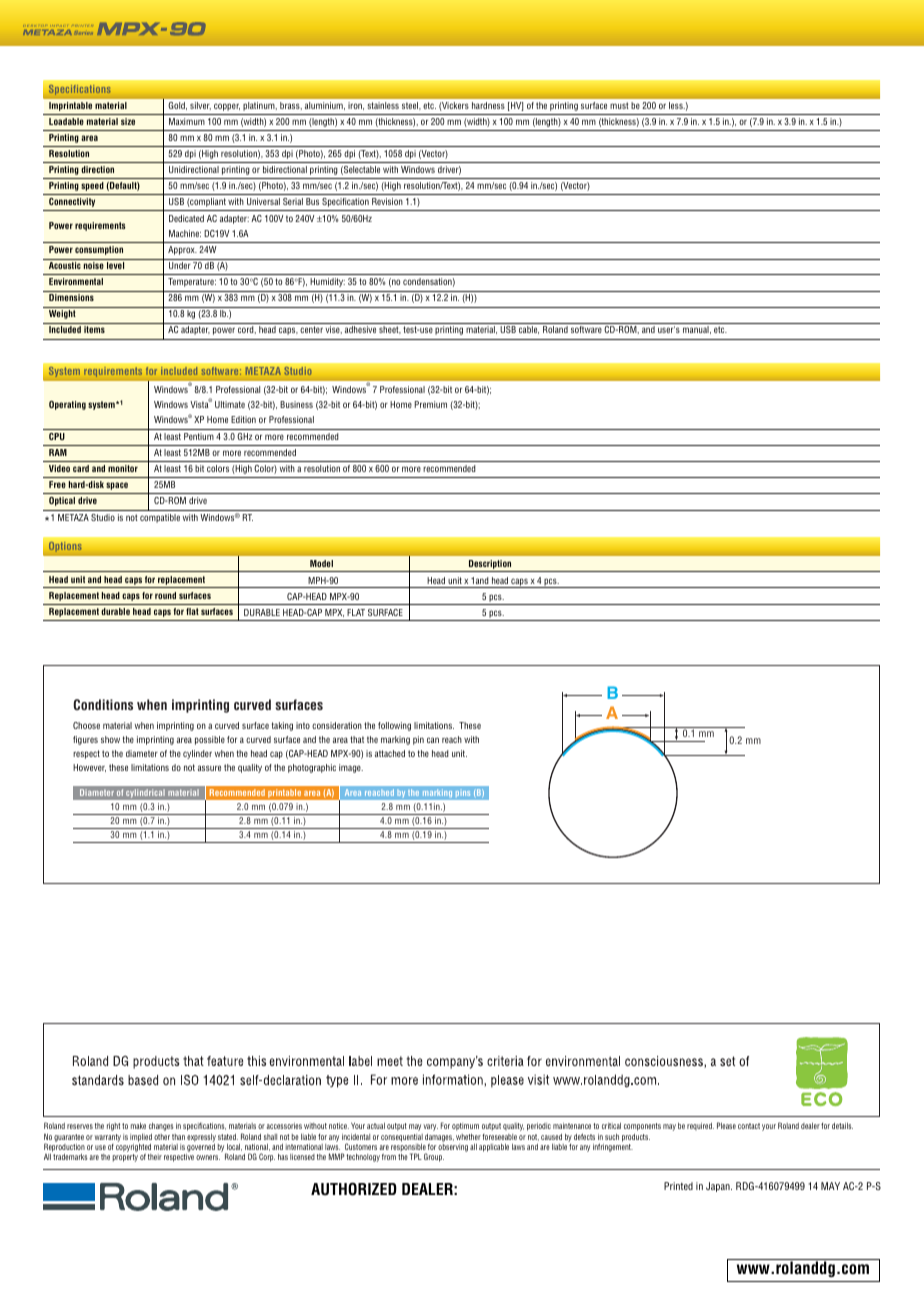 The image size is (924, 1308). What do you see at coordinates (431, 404) in the screenshot?
I see `Premium` at bounding box center [431, 404].
